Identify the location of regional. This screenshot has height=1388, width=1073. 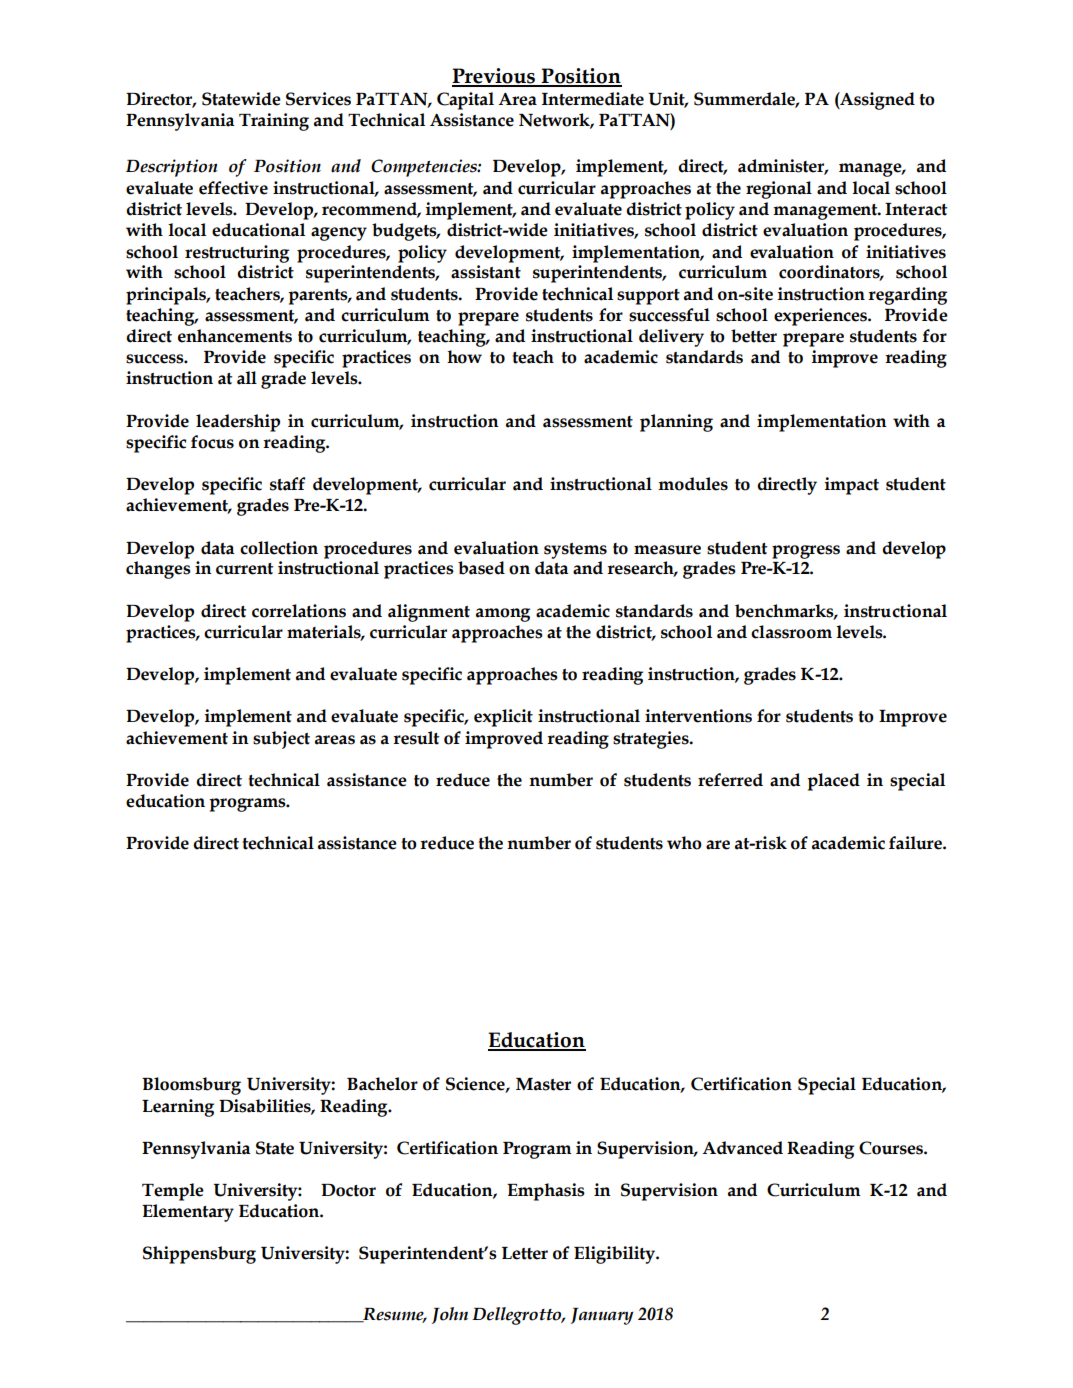
(779, 190).
